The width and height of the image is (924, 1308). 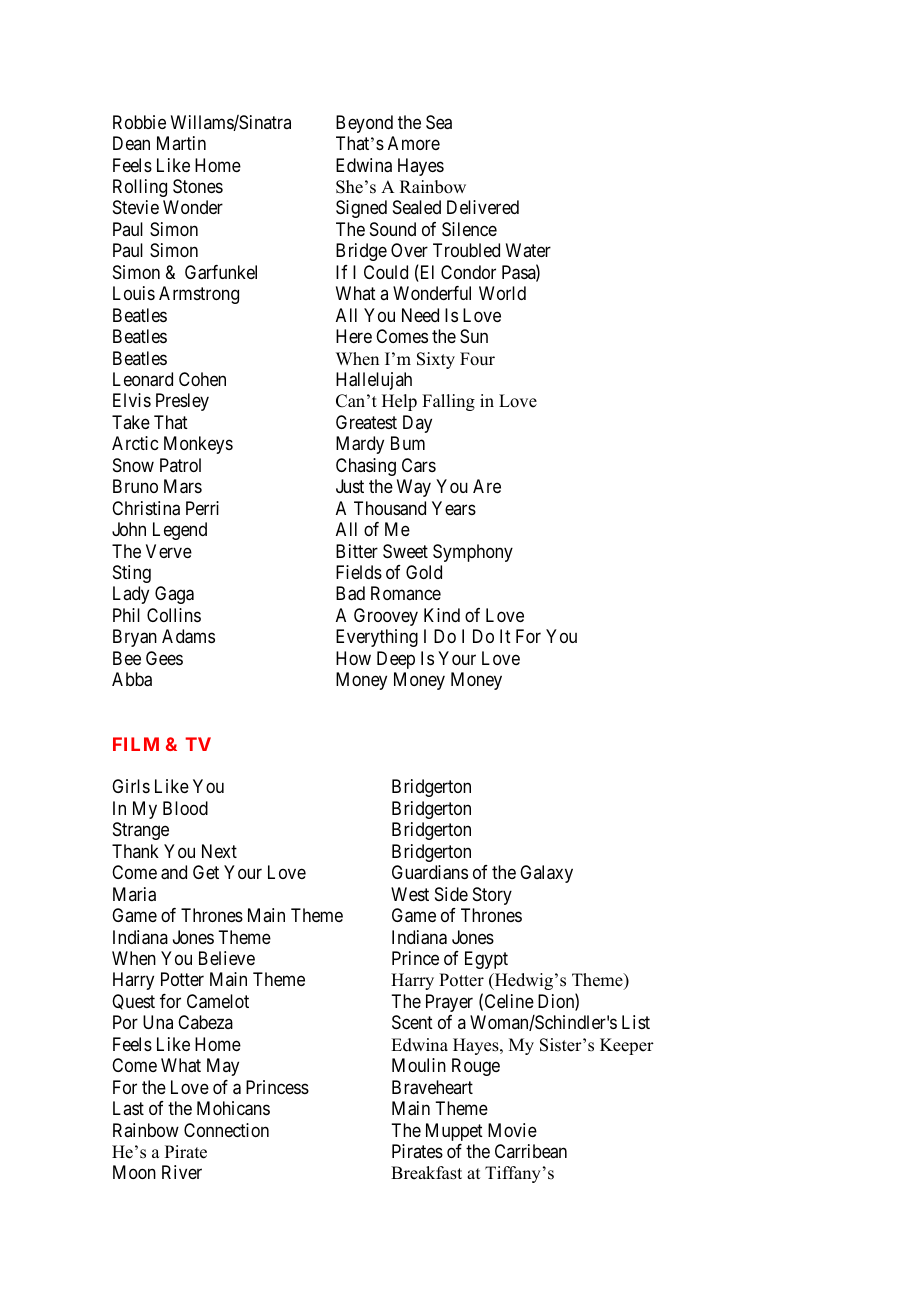 What do you see at coordinates (399, 402) in the image?
I see `Help` at bounding box center [399, 402].
